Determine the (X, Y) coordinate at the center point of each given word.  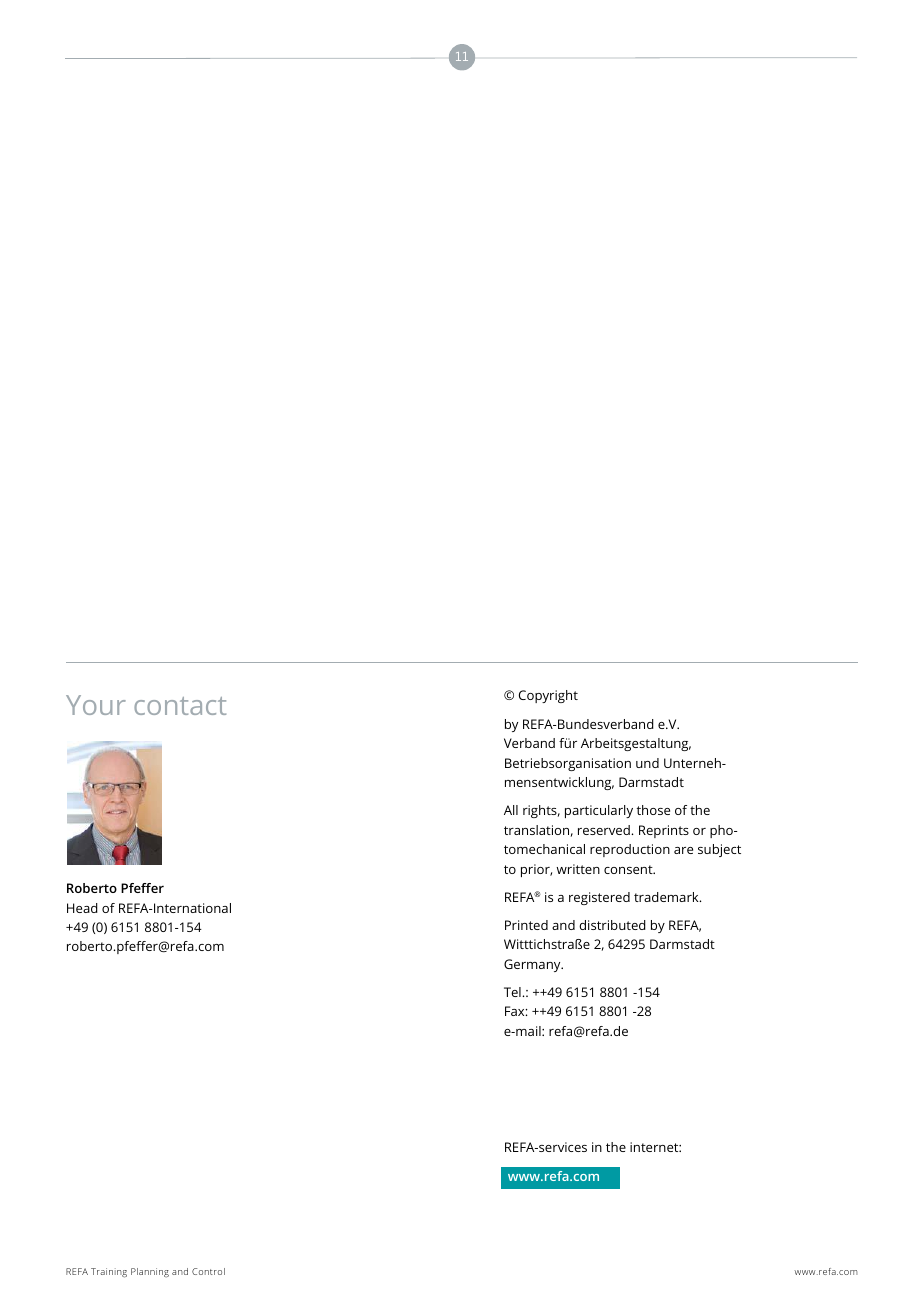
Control (208, 1271)
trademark (667, 897)
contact (180, 706)
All (511, 810)
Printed (526, 925)
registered (599, 898)
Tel (513, 992)
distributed (612, 925)
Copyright (548, 696)
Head (82, 908)
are (683, 850)
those (653, 810)
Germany (533, 965)
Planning (150, 1273)
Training (109, 1273)
